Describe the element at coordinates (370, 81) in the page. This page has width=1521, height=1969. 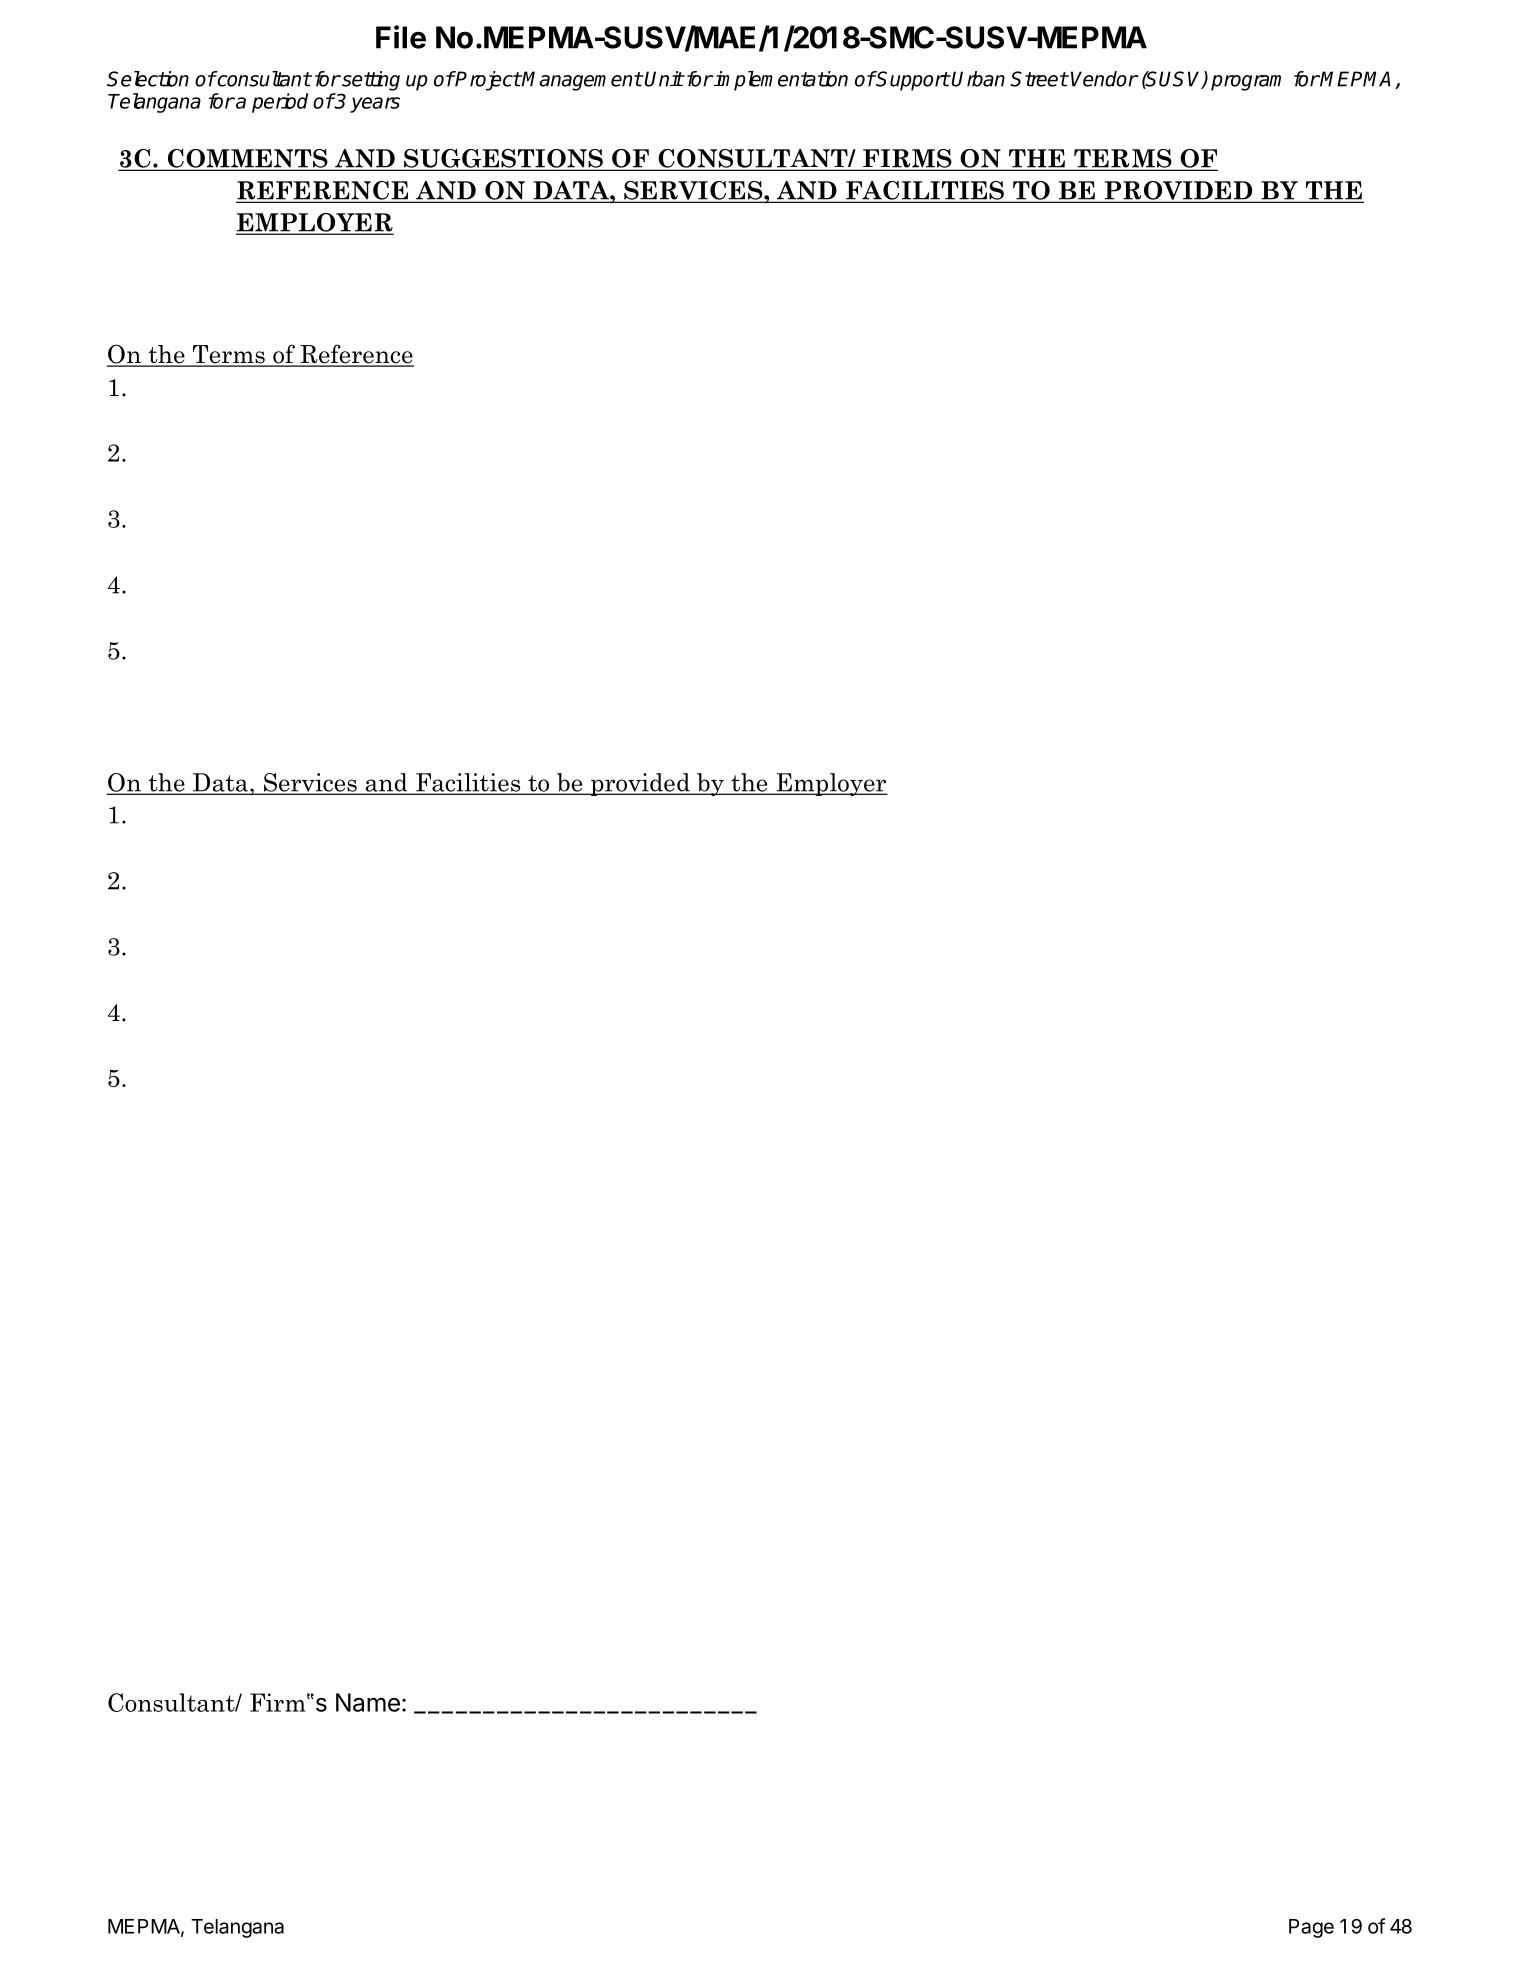
I see `setting` at that location.
